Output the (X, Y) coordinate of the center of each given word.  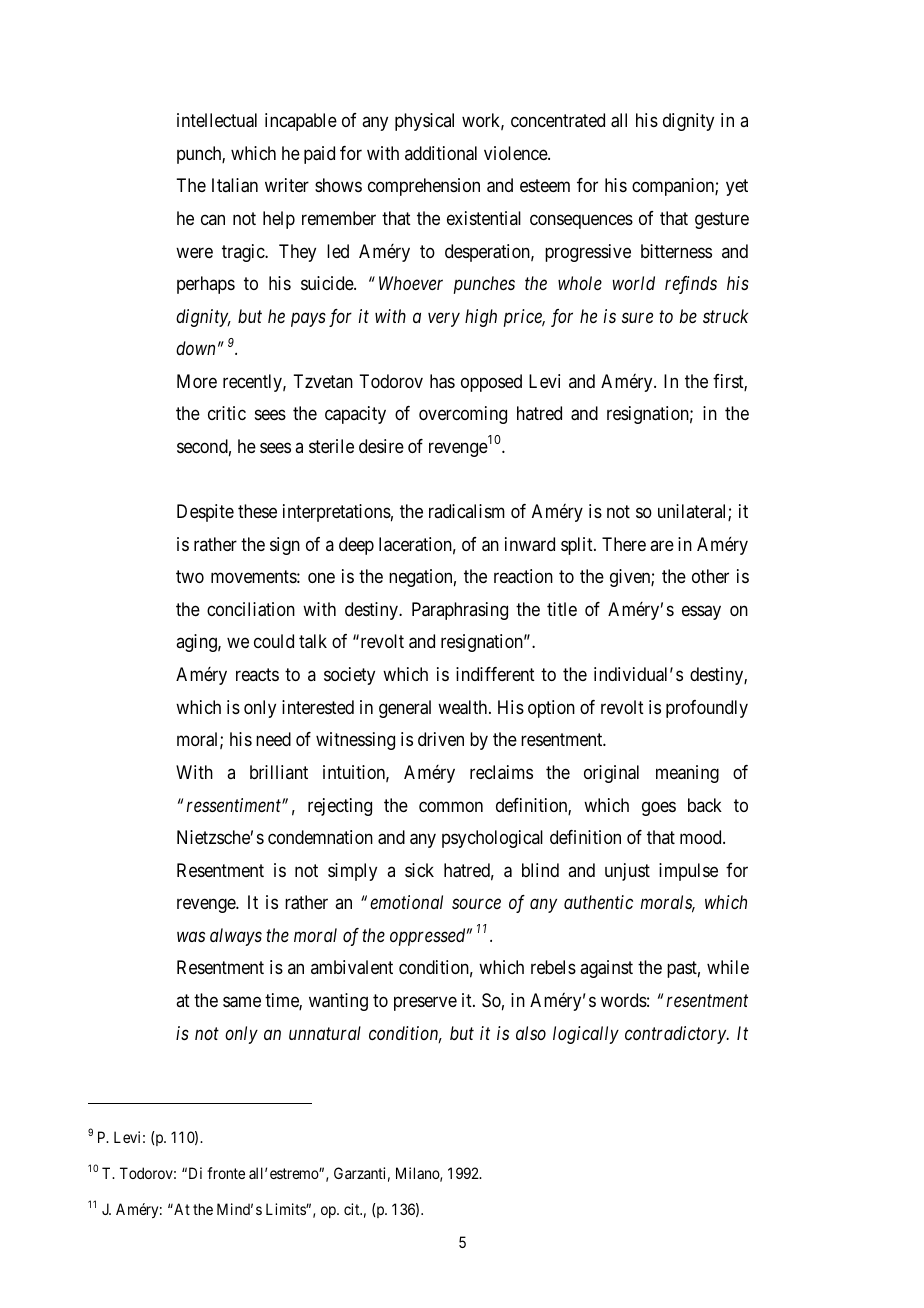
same (242, 1002)
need (273, 739)
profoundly (707, 709)
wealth (464, 707)
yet (737, 188)
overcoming (463, 415)
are (662, 545)
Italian (235, 185)
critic (227, 413)
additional (441, 153)
